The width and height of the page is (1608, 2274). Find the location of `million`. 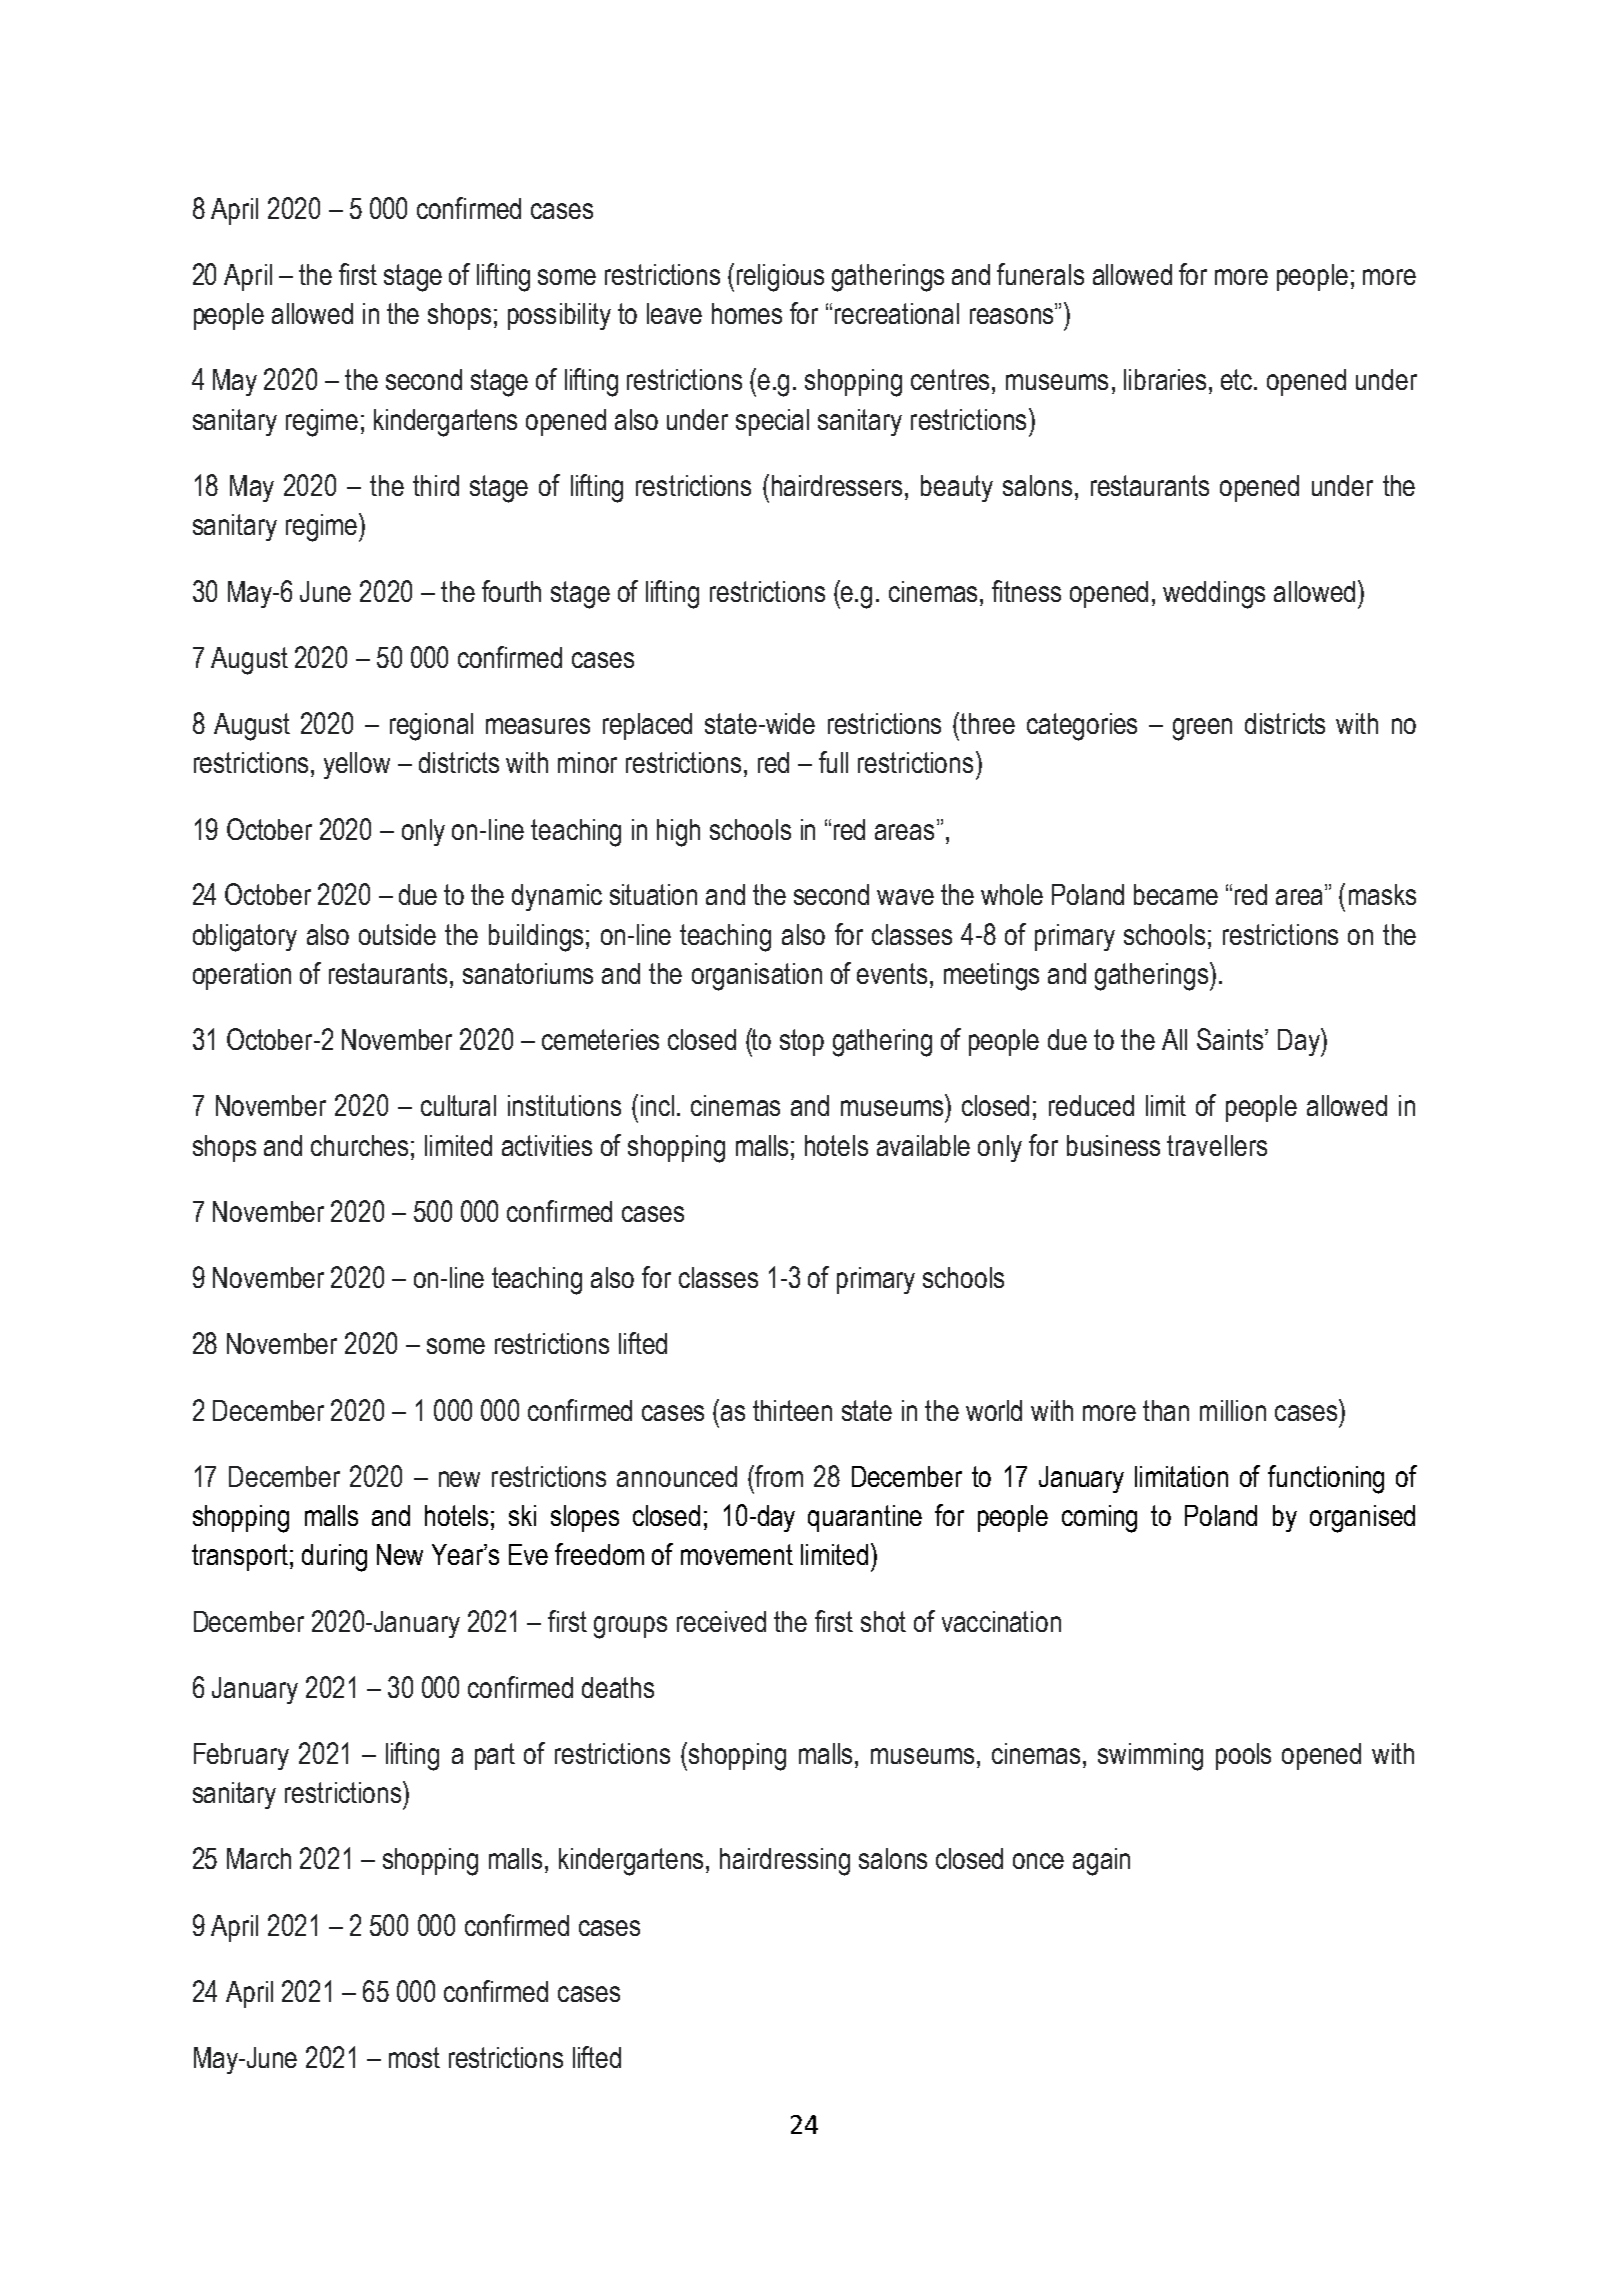

million is located at coordinates (1233, 1410).
